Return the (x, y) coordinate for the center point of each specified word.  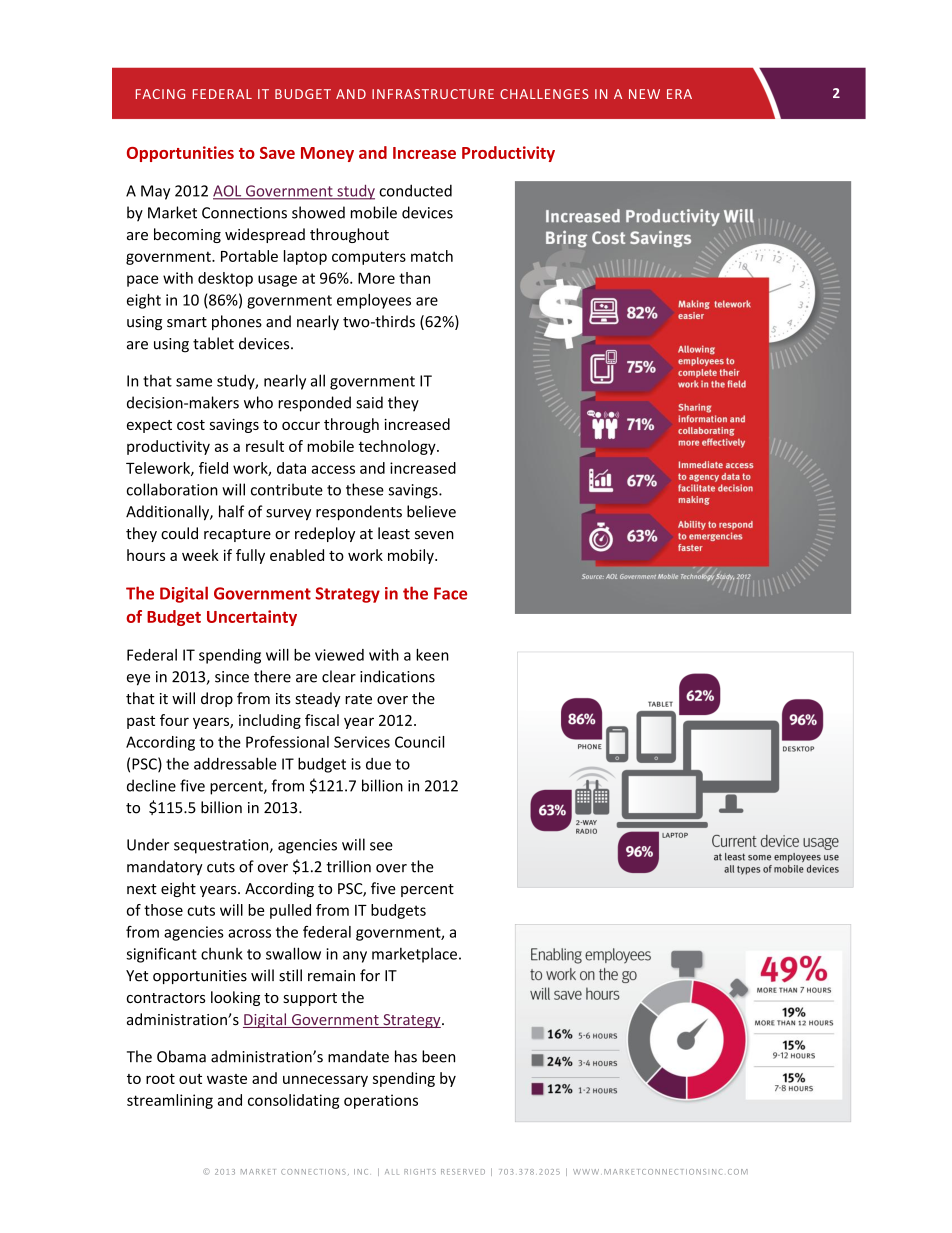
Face (450, 593)
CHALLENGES (544, 94)
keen (432, 655)
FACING (160, 94)
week (200, 555)
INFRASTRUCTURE (433, 94)
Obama (181, 1056)
